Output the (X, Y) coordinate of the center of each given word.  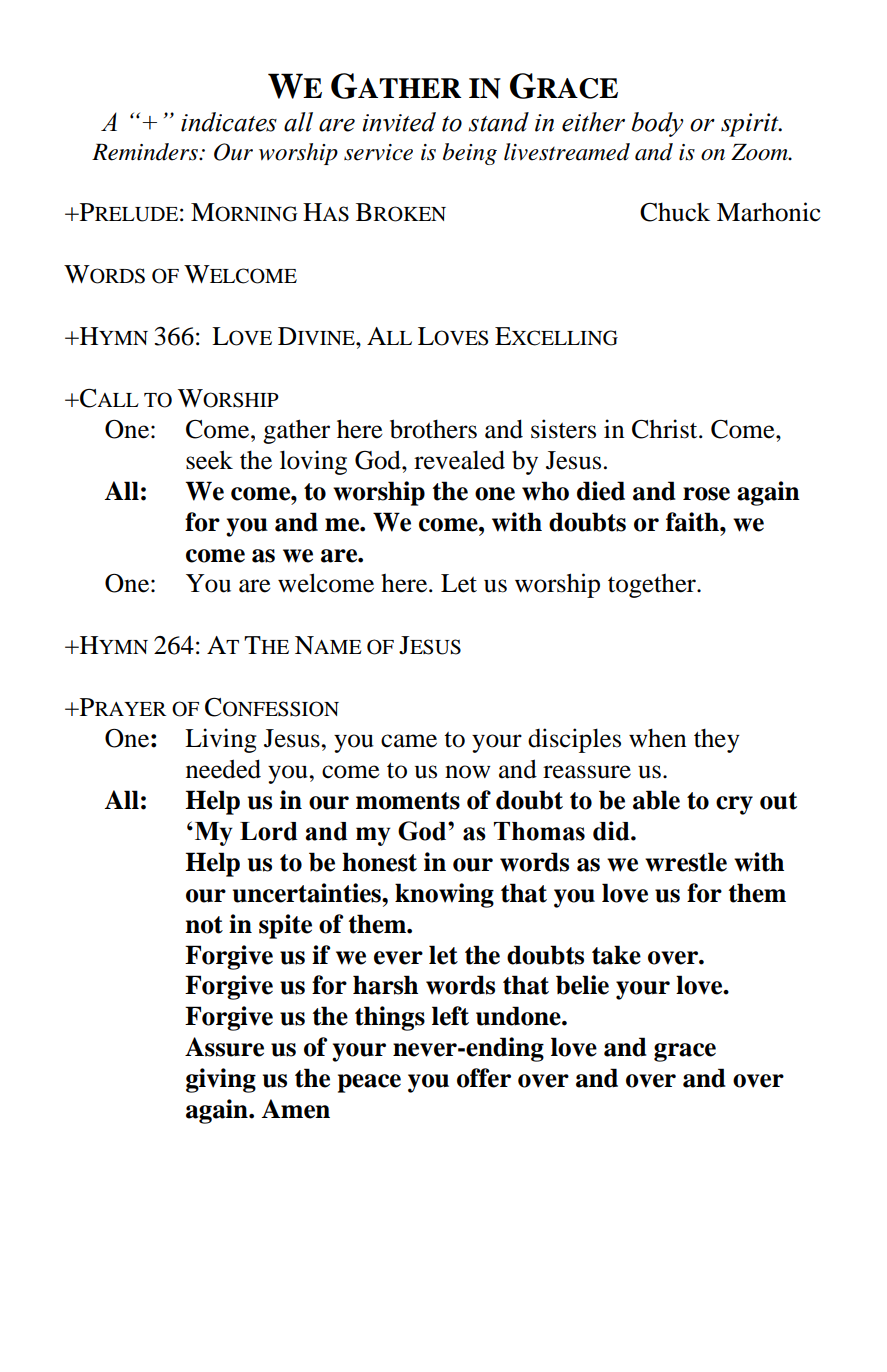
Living (221, 740)
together (653, 586)
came (409, 741)
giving (221, 1080)
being (470, 154)
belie (582, 985)
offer (484, 1078)
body (657, 124)
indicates (229, 122)
